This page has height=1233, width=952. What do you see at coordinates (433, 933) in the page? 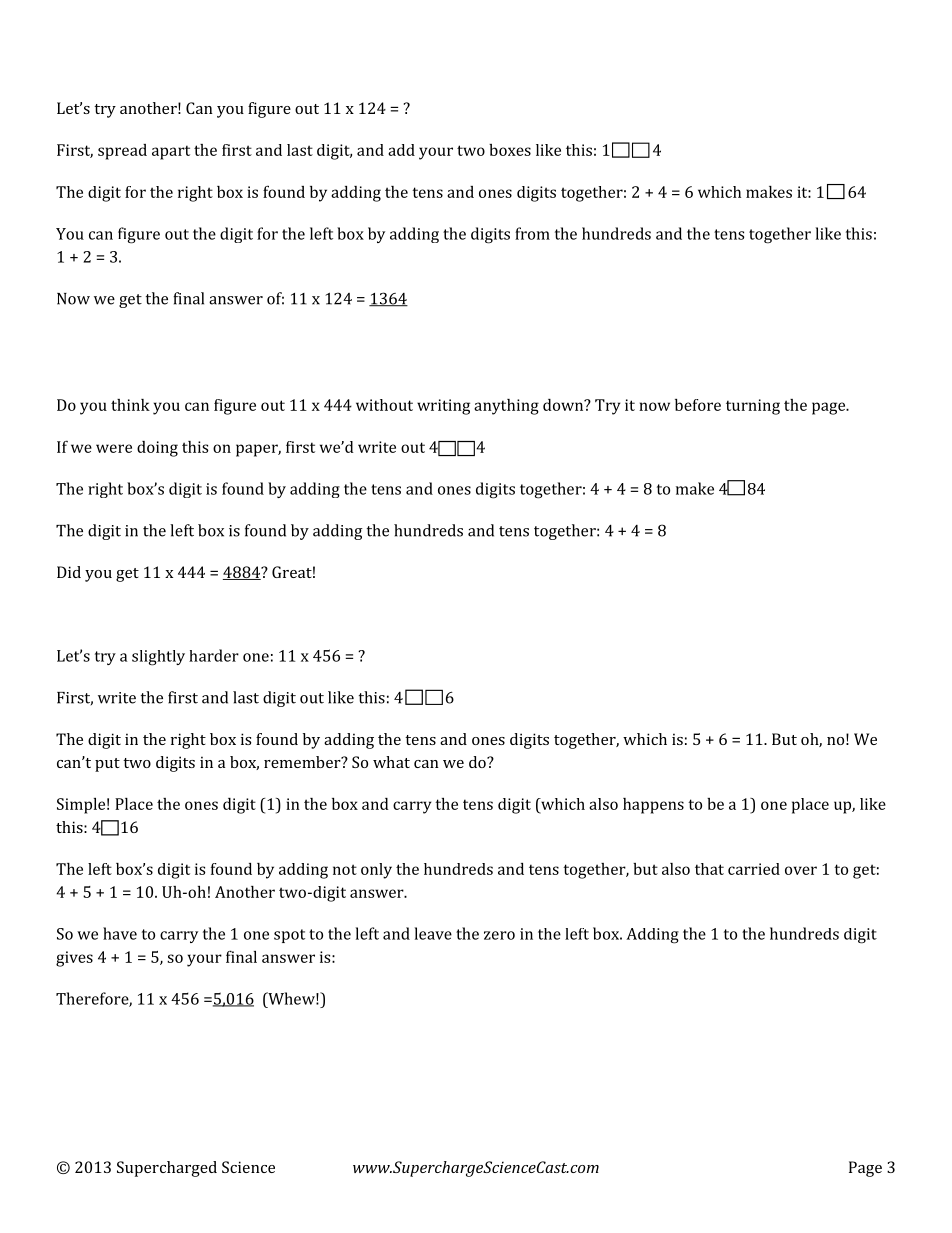
I see `leave` at bounding box center [433, 933].
